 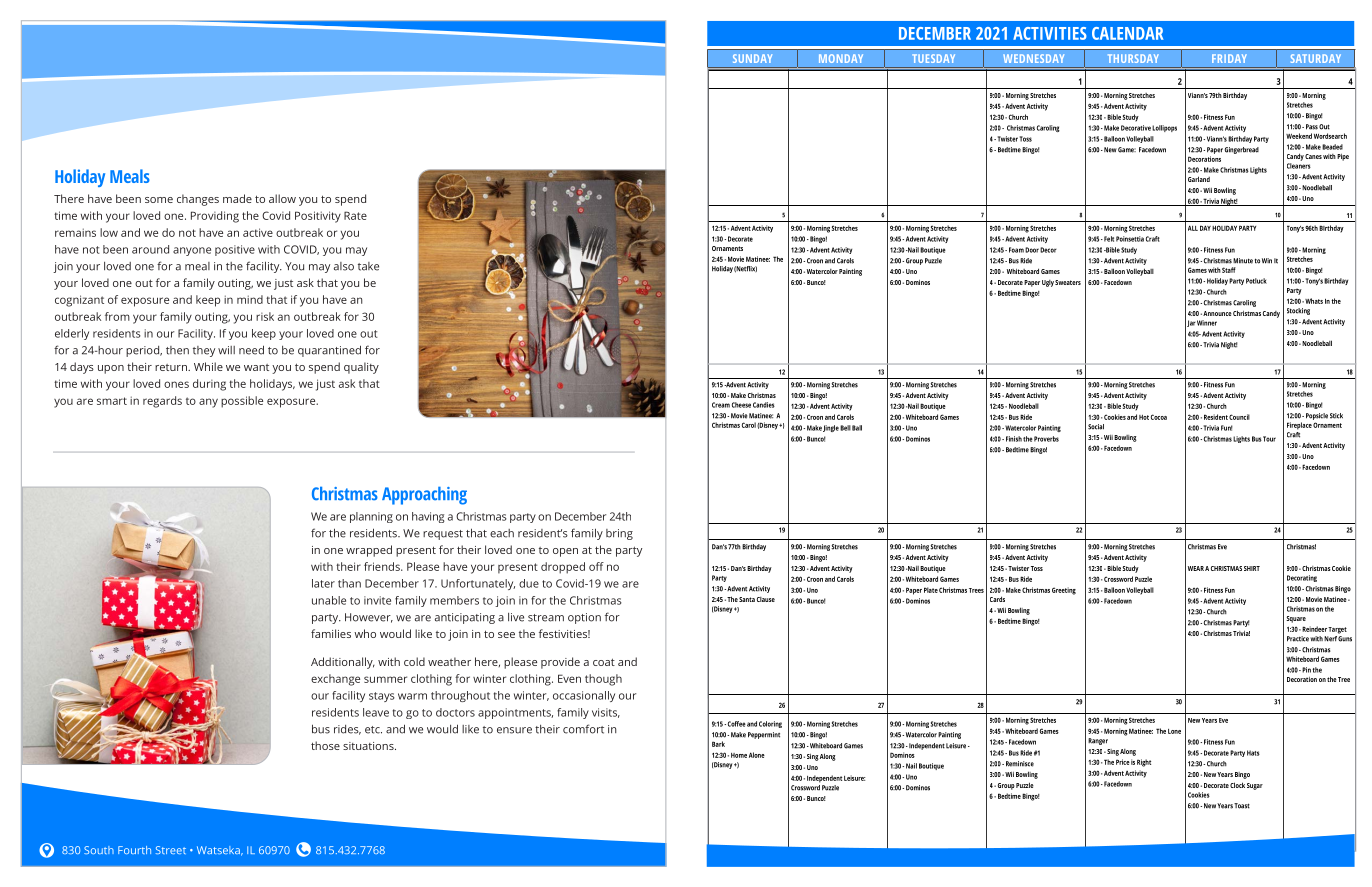 I want to click on made, so click(x=237, y=198).
